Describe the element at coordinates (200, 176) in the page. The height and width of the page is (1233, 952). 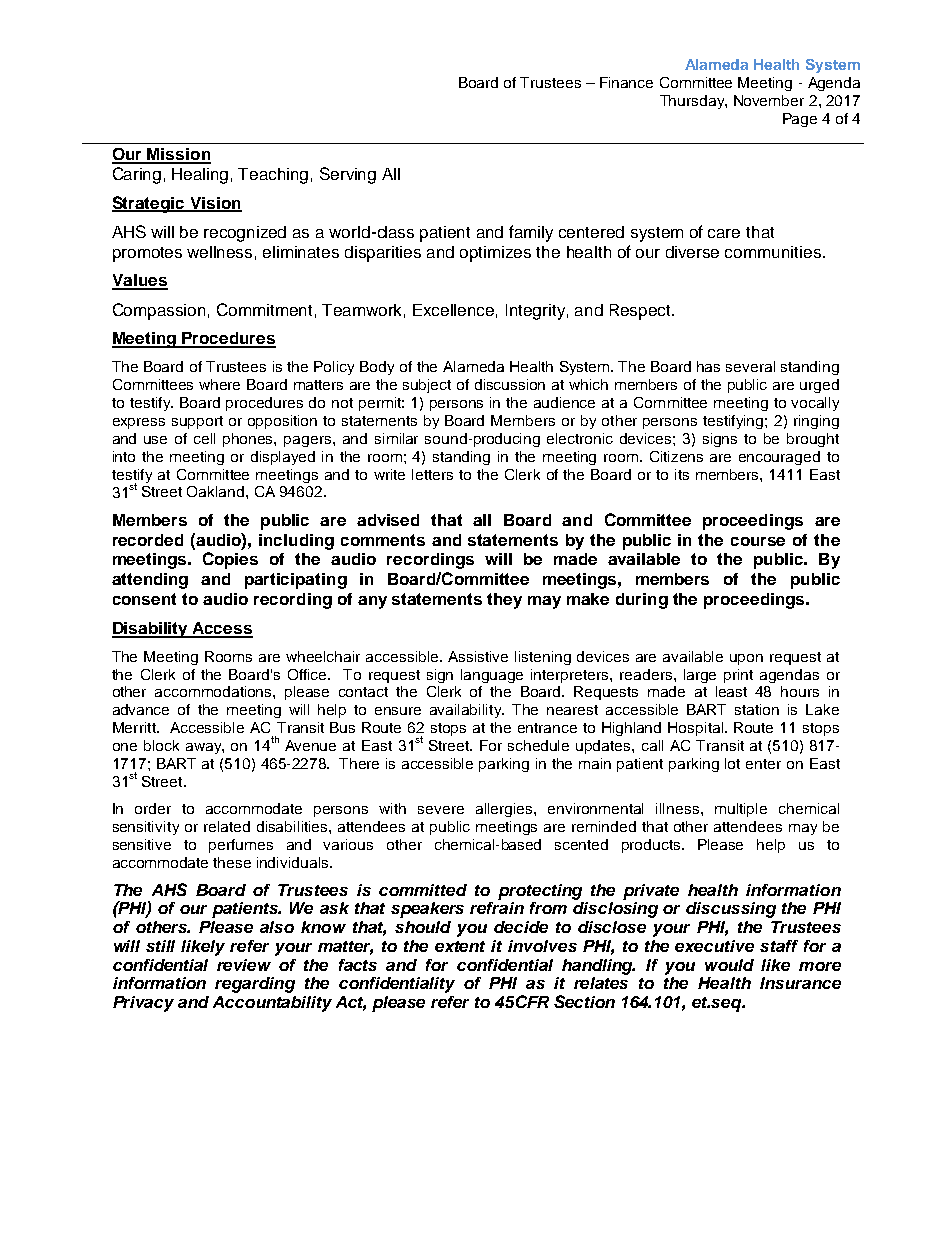
I see `Healing` at that location.
